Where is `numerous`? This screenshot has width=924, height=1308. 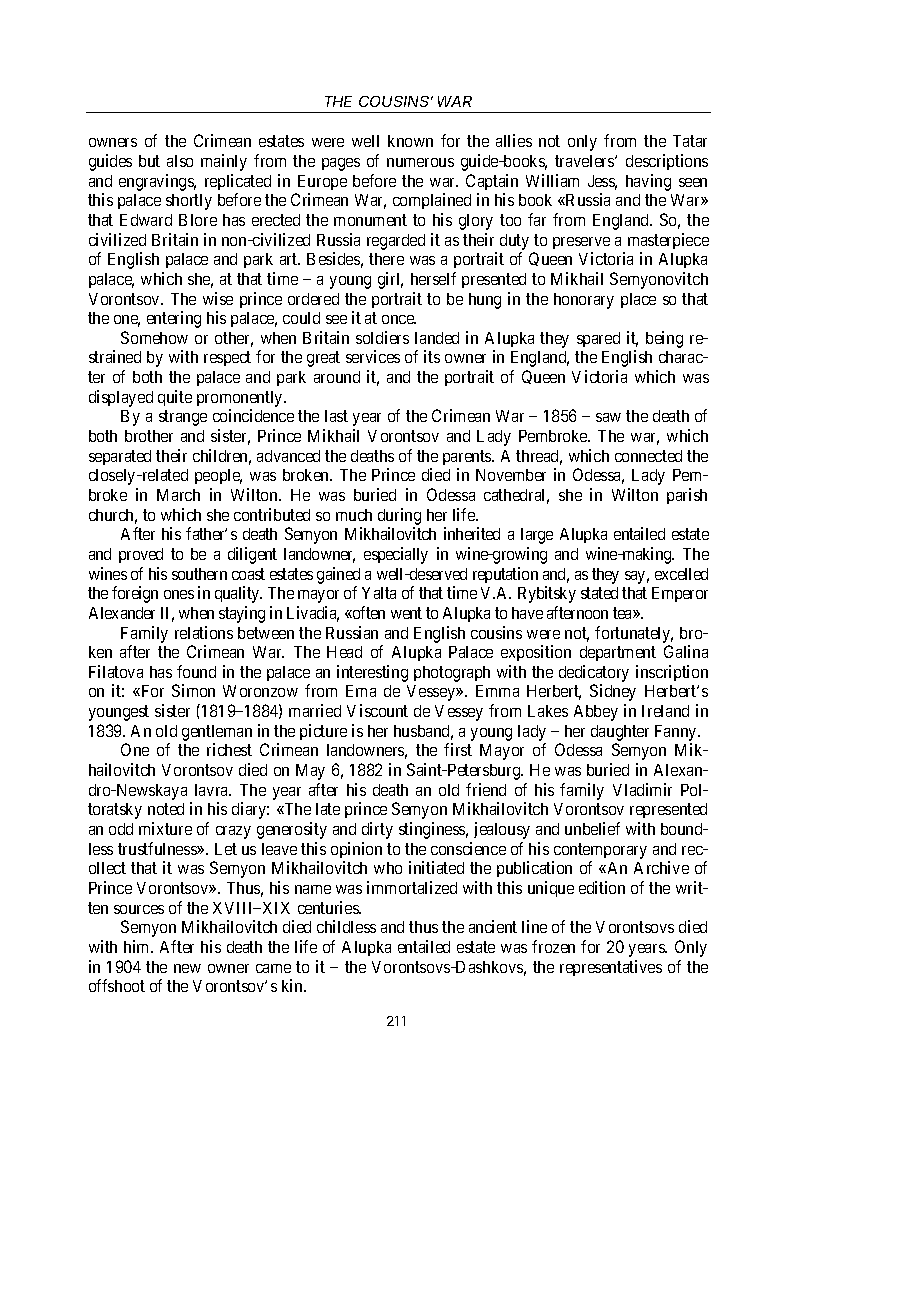
numerous is located at coordinates (420, 162).
